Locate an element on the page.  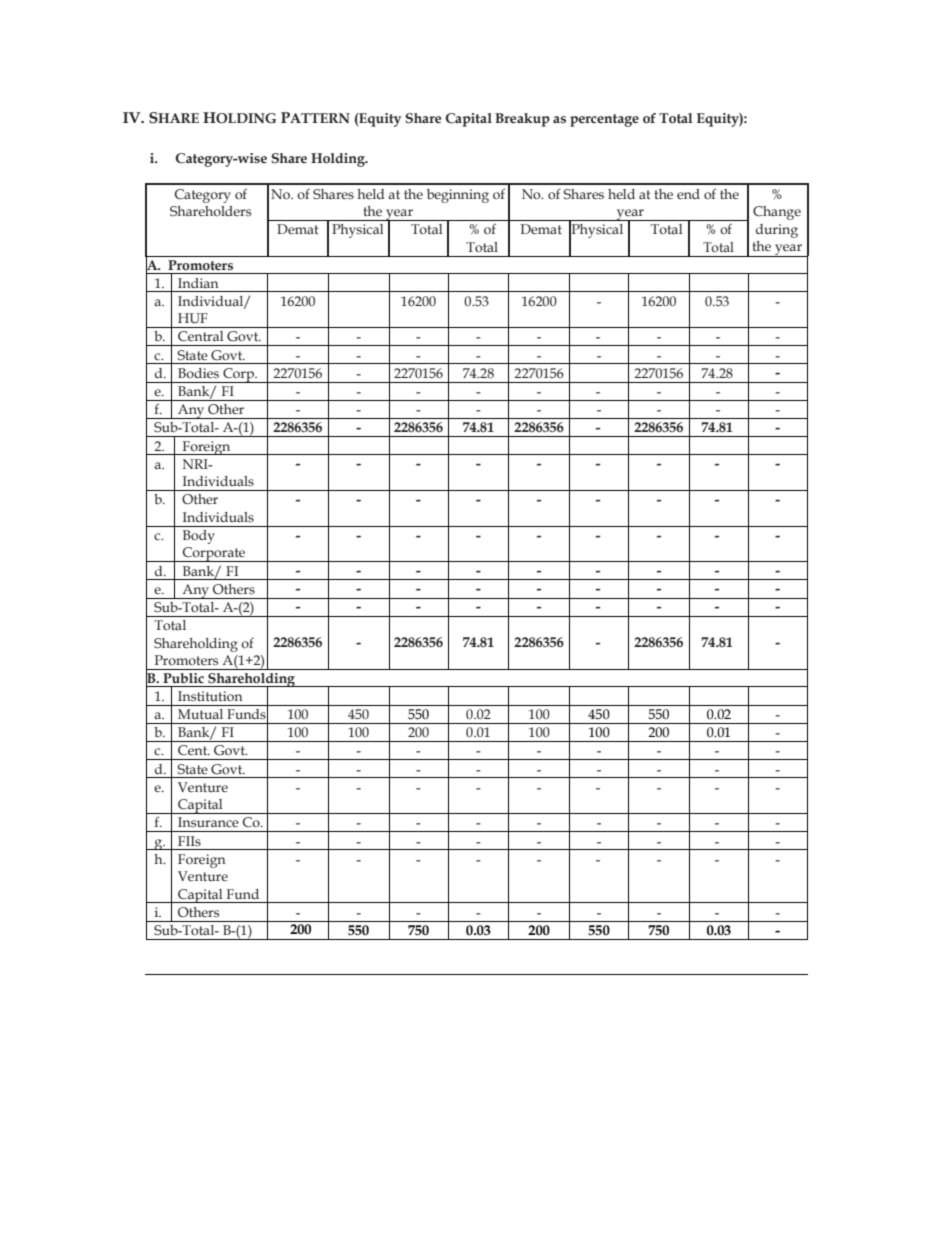
during is located at coordinates (777, 231).
